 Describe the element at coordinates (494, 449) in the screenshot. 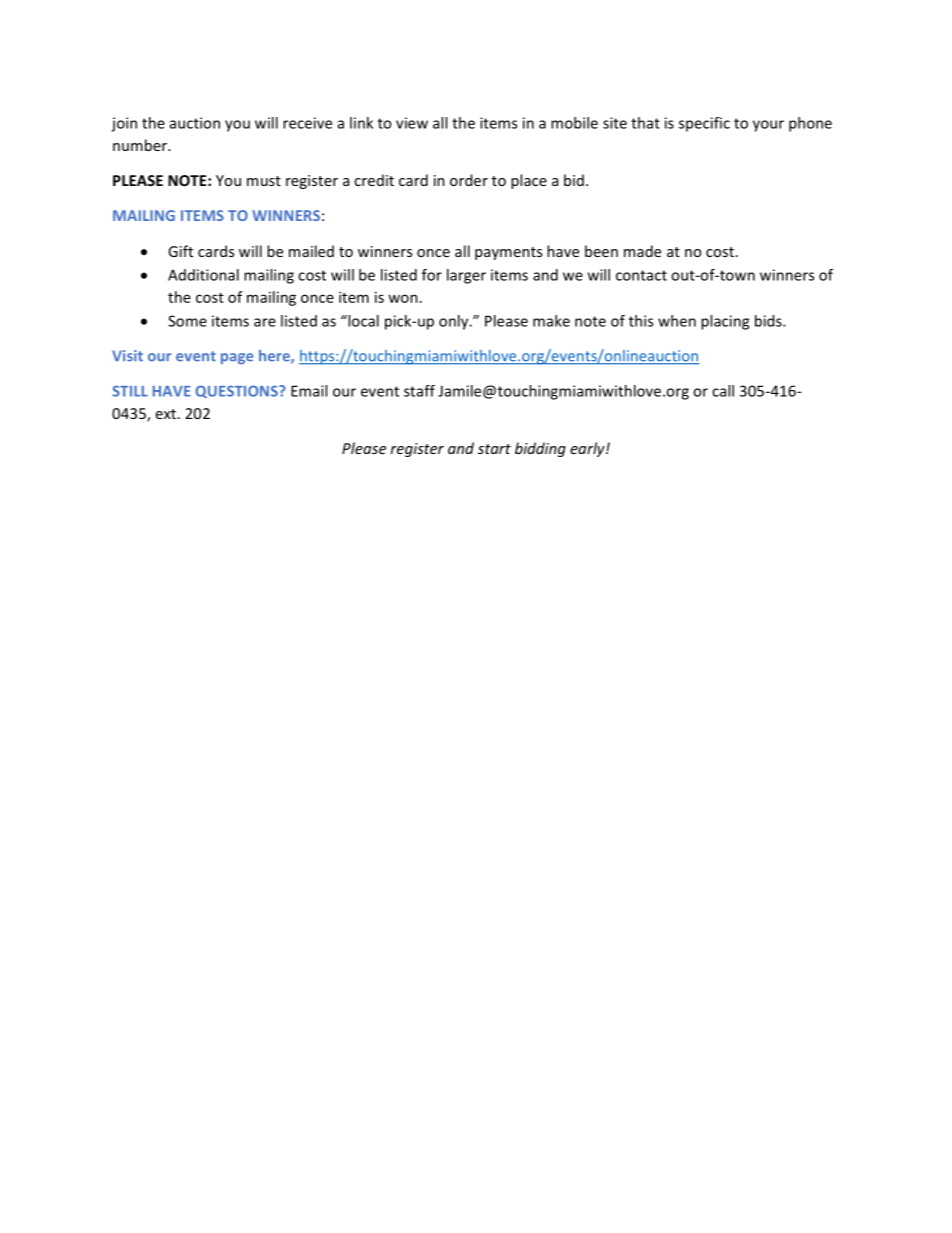

I see `start` at that location.
